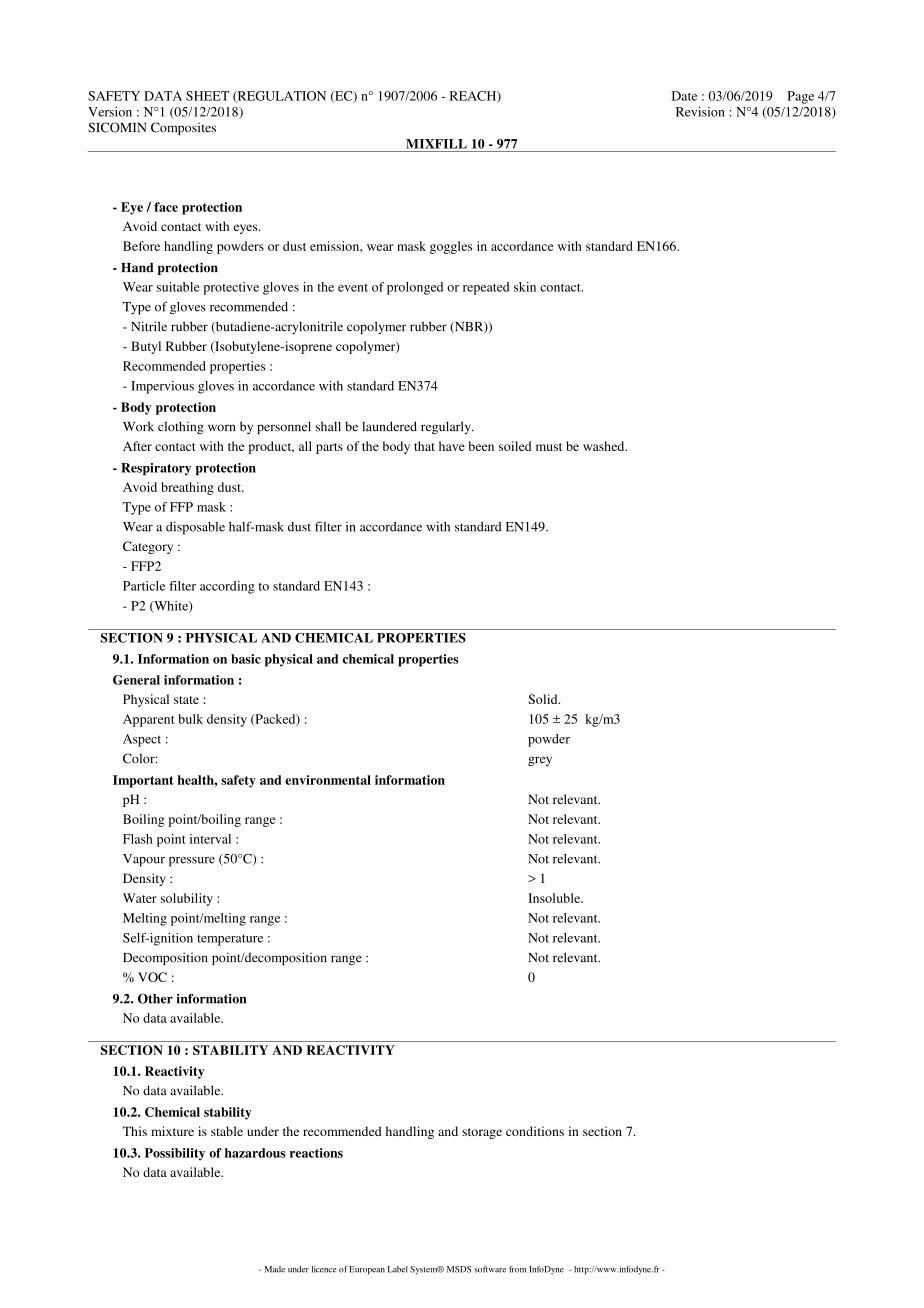 The image size is (924, 1308). I want to click on grey, so click(540, 761).
